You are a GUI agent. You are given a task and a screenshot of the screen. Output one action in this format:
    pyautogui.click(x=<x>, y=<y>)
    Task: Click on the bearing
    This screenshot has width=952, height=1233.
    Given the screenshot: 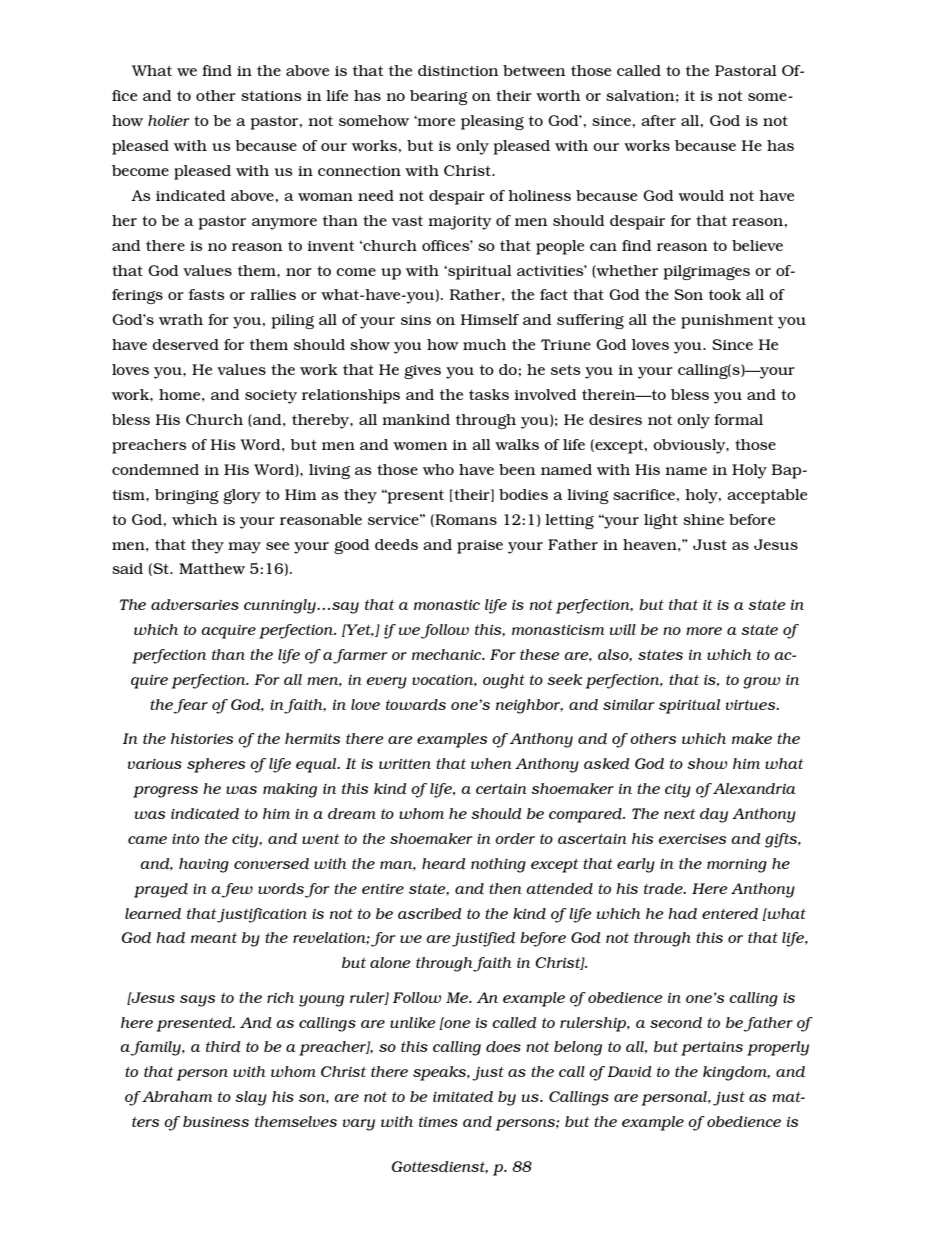 What is the action you would take?
    pyautogui.click(x=439, y=97)
